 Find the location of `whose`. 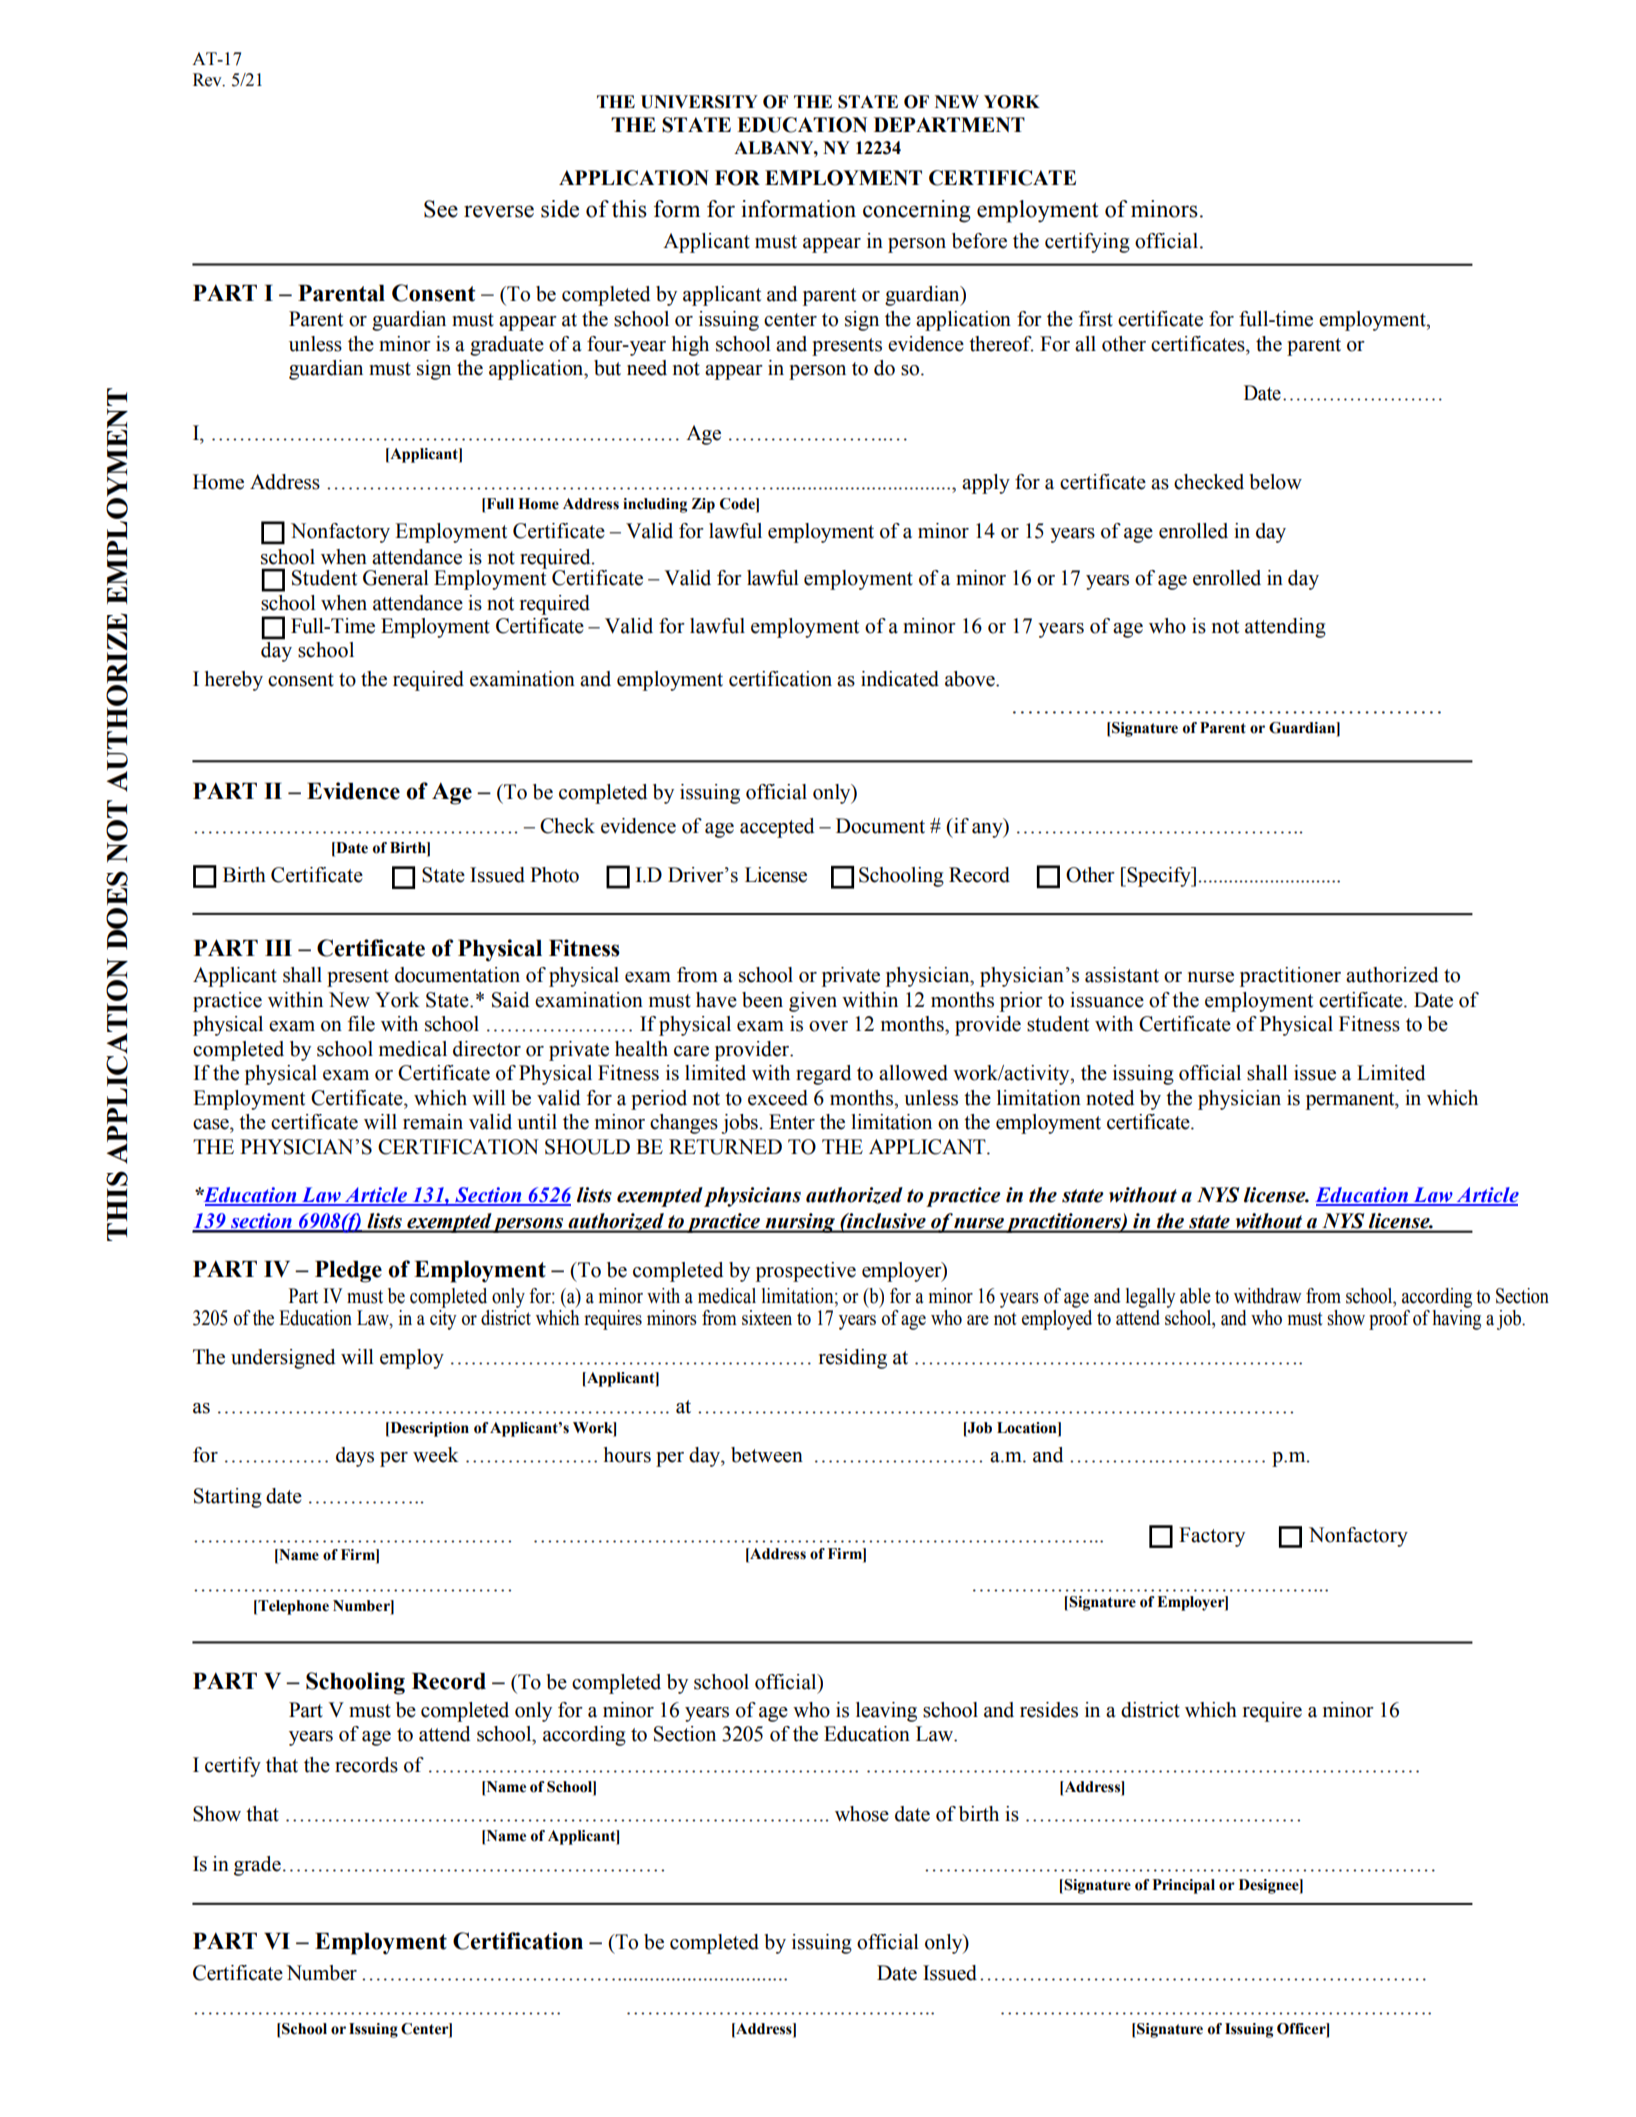

whose is located at coordinates (862, 1814).
